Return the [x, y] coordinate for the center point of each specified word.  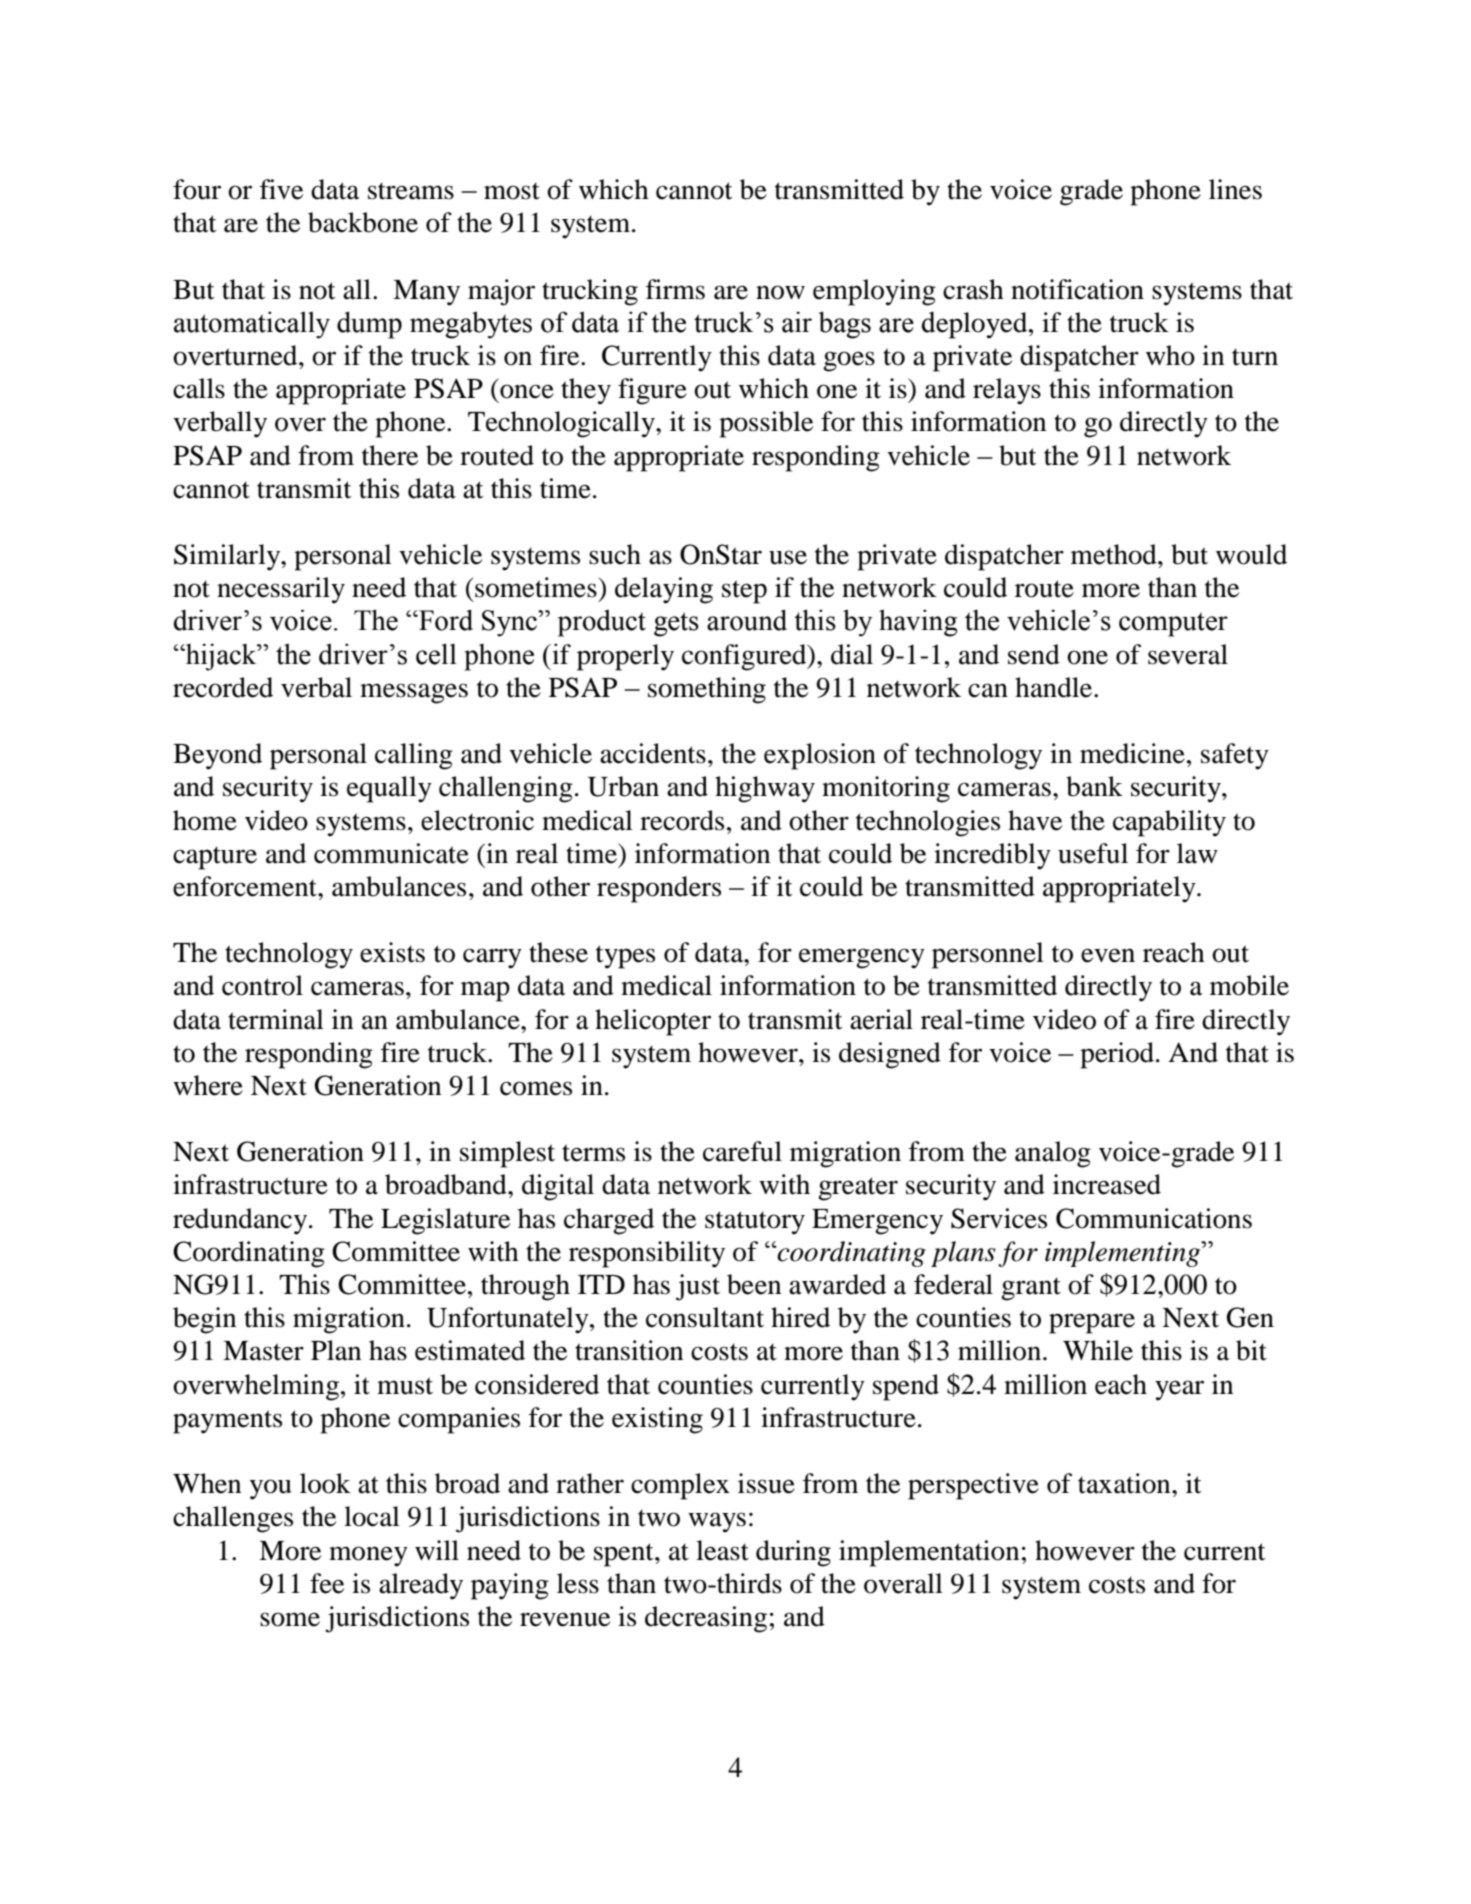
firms [675, 289]
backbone [363, 222]
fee [327, 1583]
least [722, 1550]
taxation [1125, 1483]
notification [1077, 289]
